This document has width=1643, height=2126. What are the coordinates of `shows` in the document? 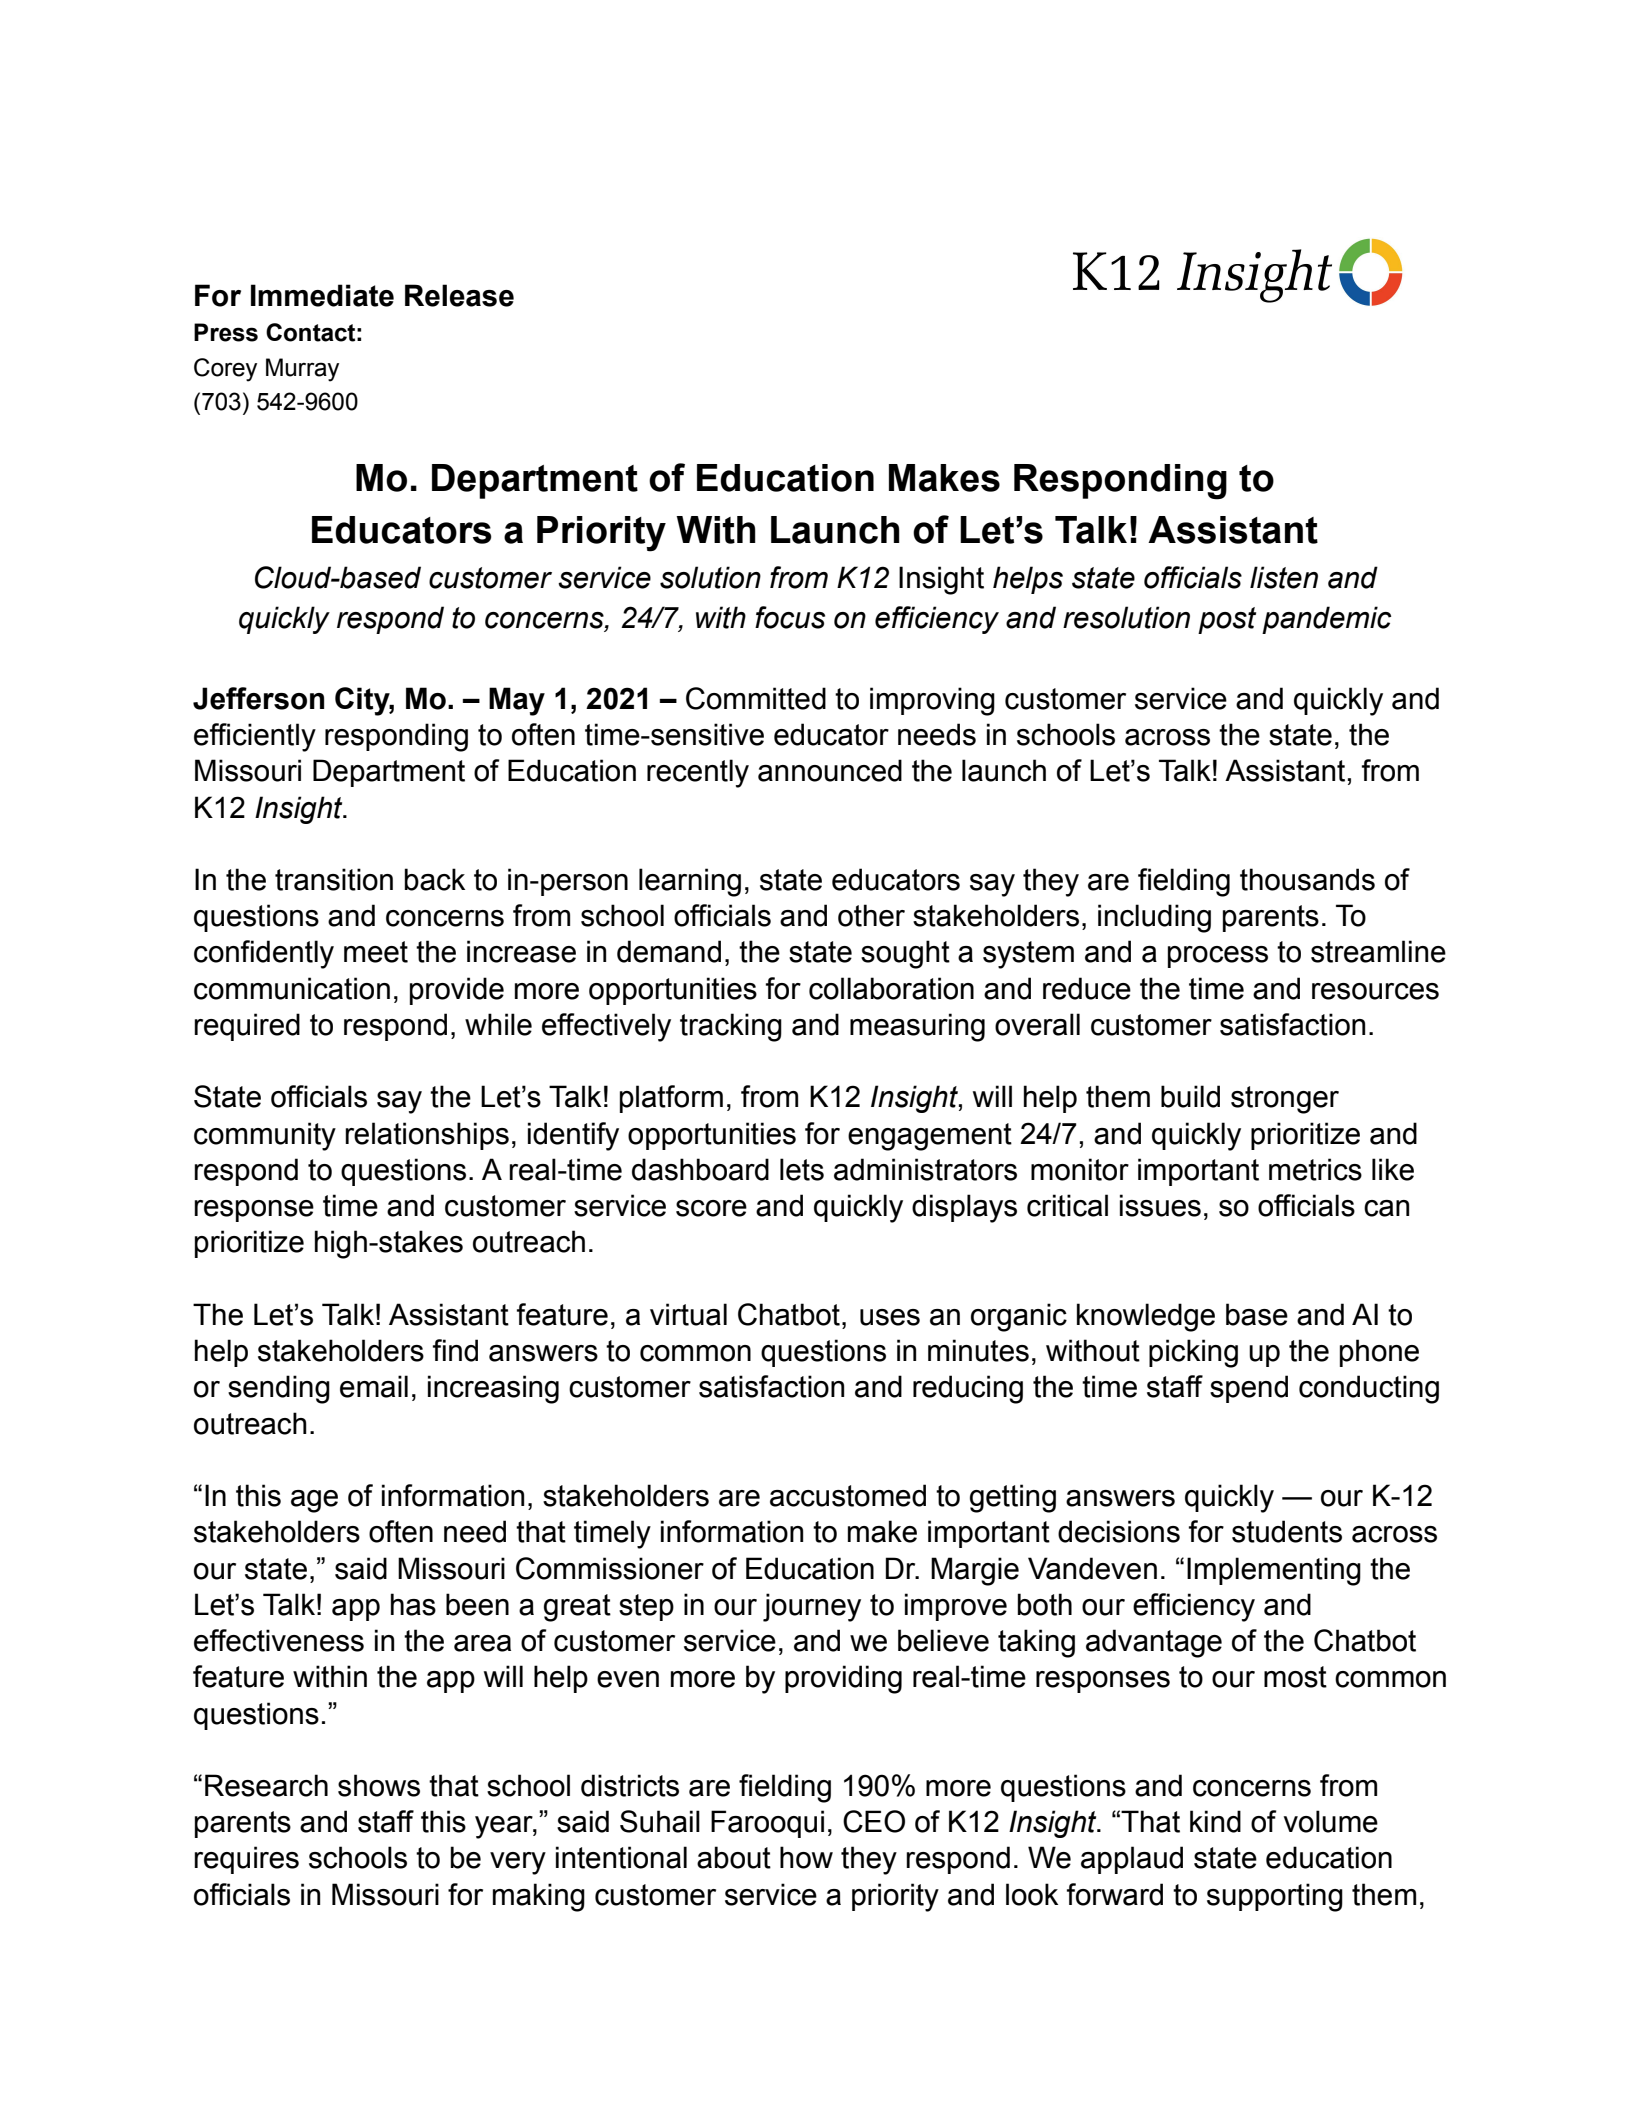 It's located at (379, 1785).
